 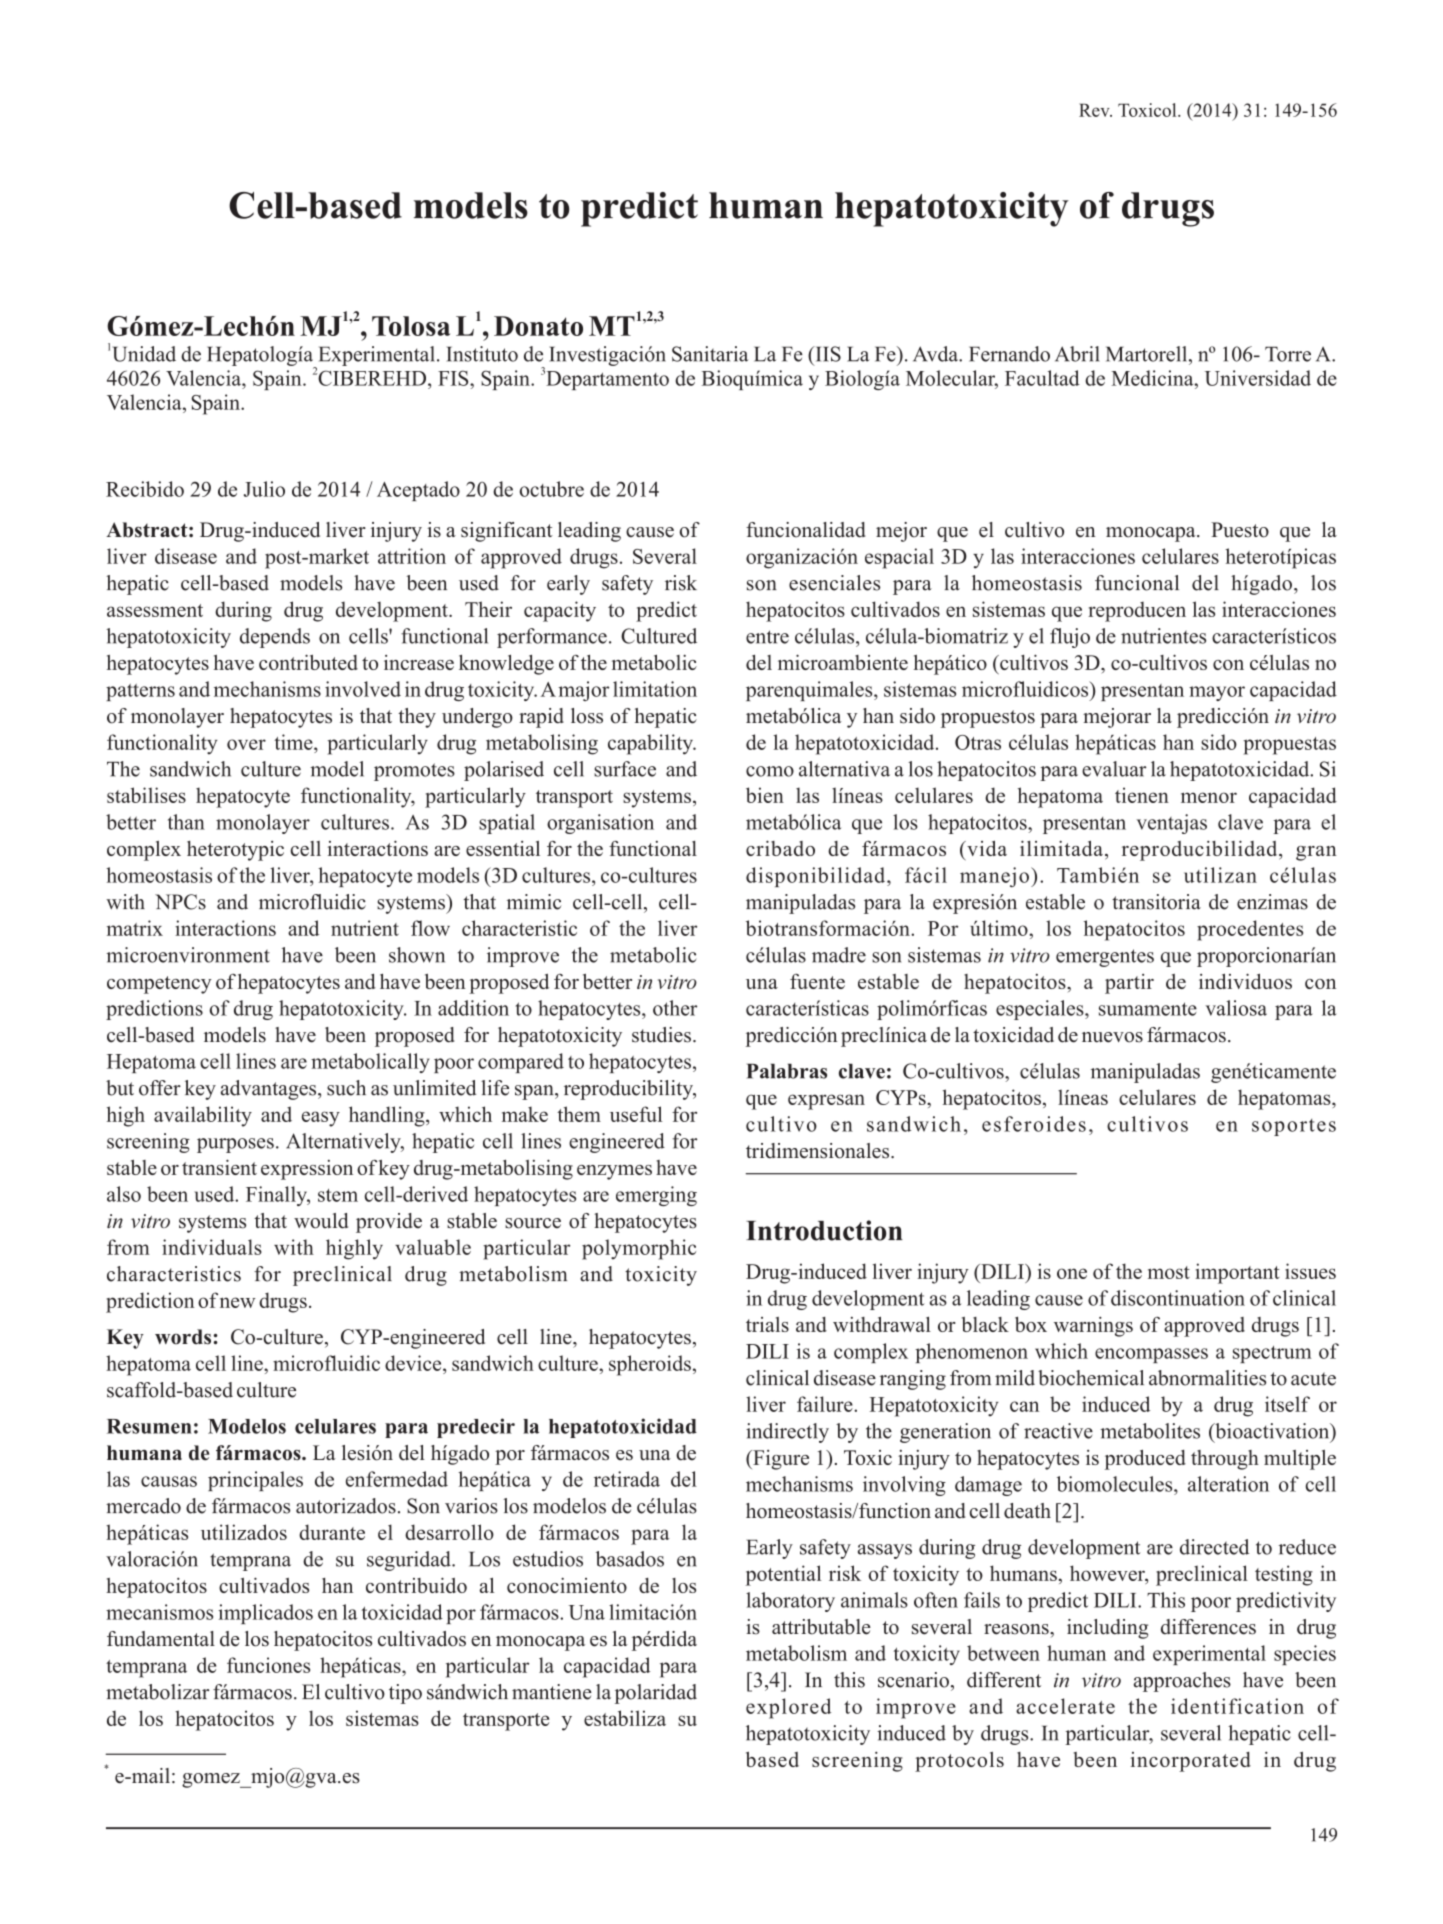 What do you see at coordinates (1178, 1298) in the image?
I see `discontinuation` at bounding box center [1178, 1298].
